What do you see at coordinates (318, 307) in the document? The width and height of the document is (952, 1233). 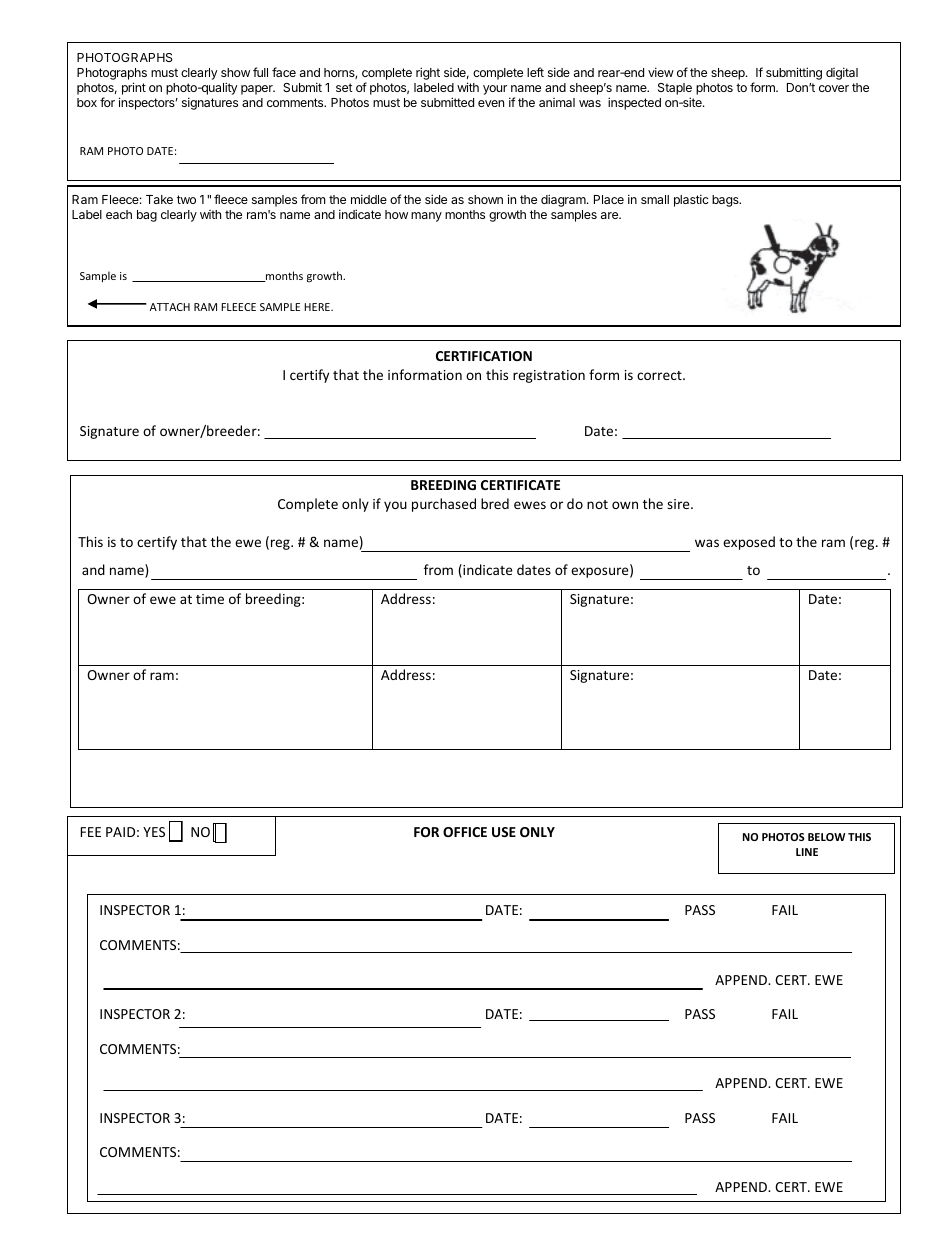 I see `HERE` at bounding box center [318, 307].
